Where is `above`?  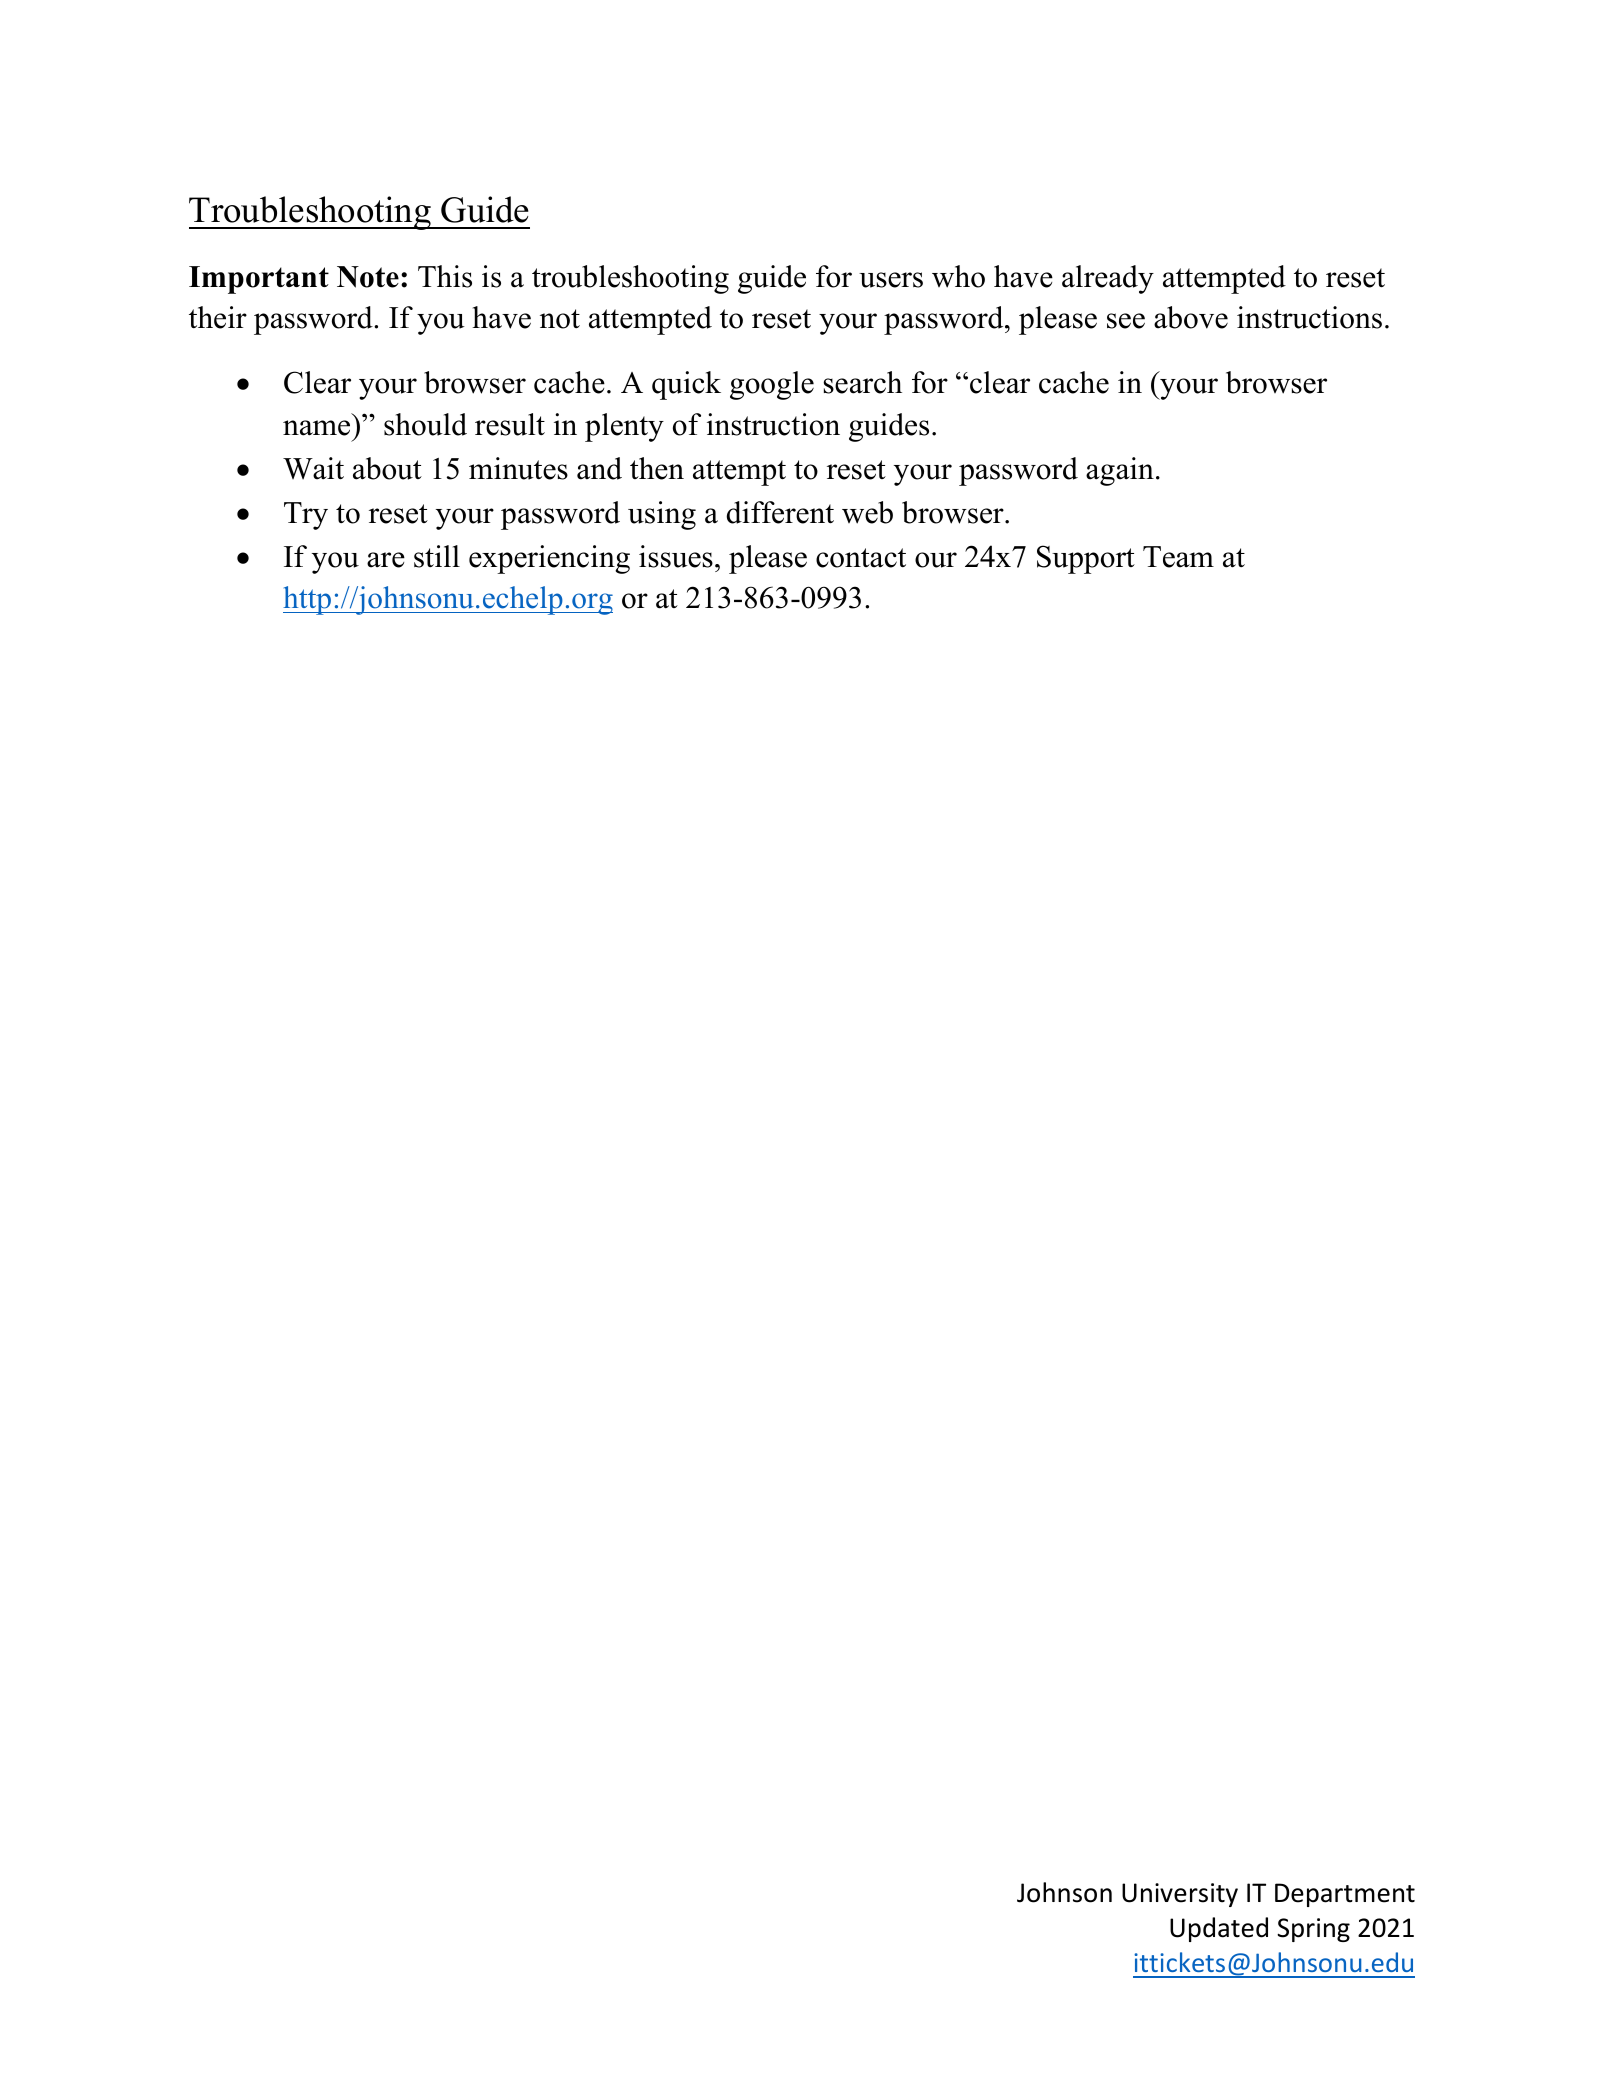 above is located at coordinates (1191, 317).
